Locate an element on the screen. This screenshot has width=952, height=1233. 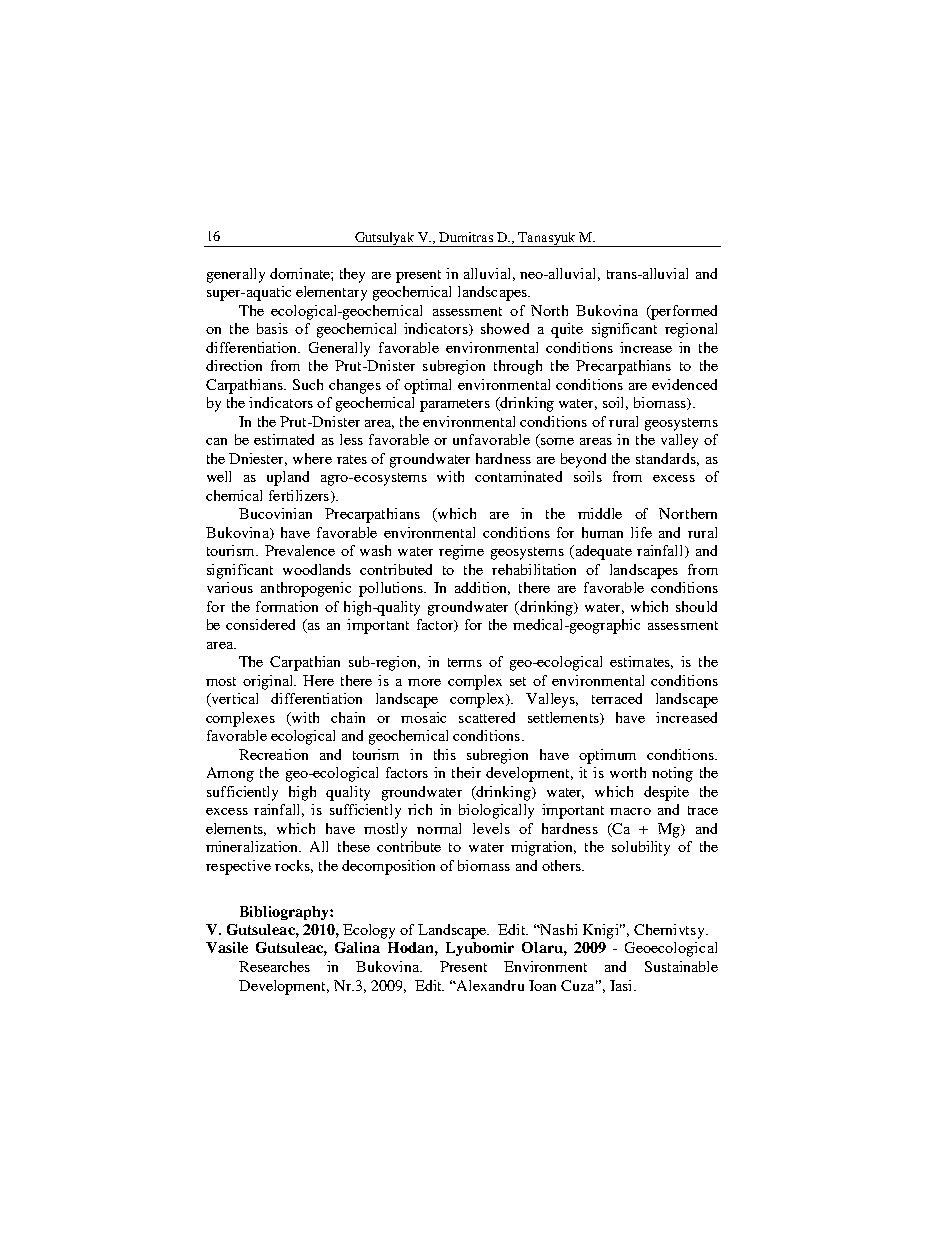
addition is located at coordinates (482, 588).
